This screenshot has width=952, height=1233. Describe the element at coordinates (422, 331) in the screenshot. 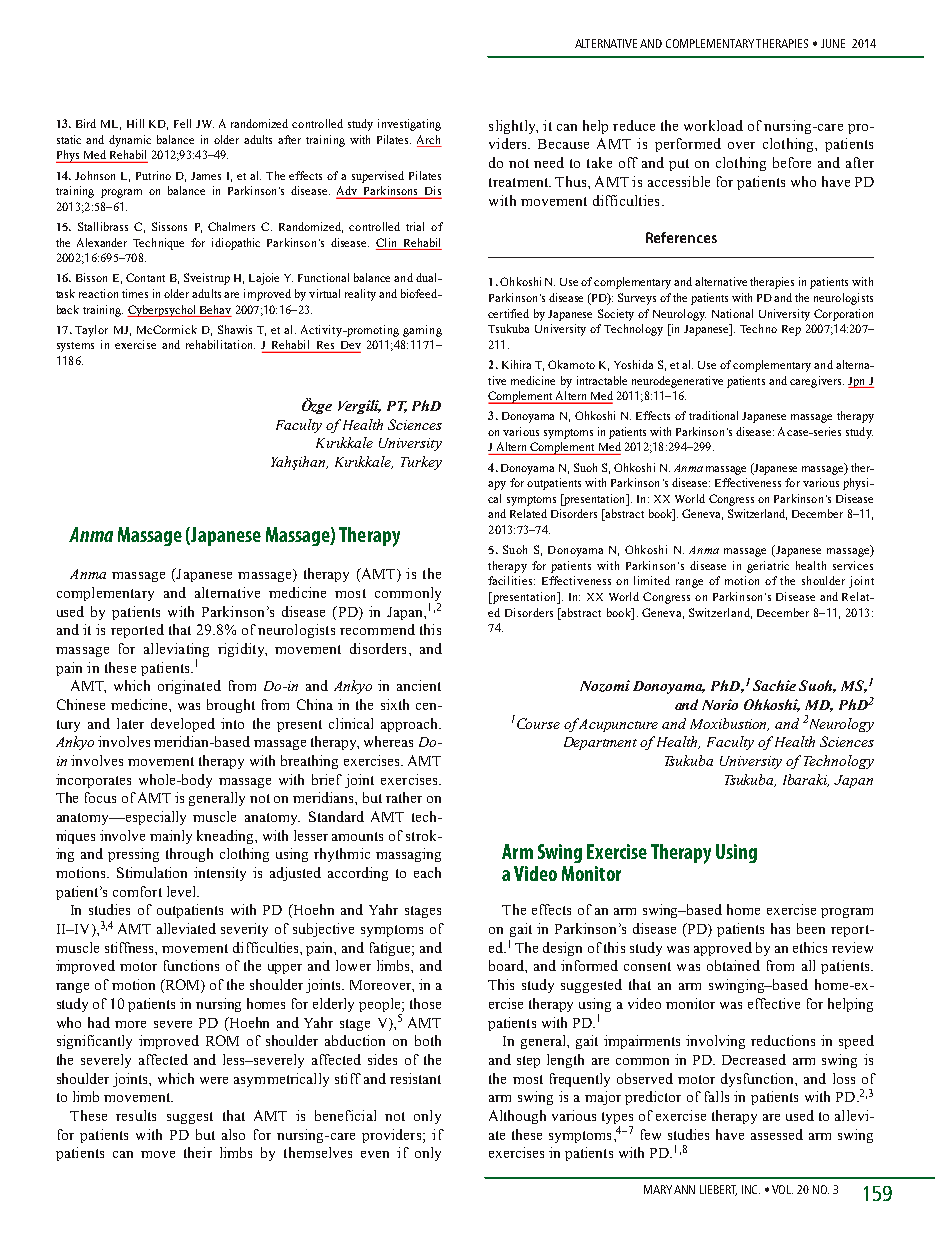

I see `gaming` at that location.
